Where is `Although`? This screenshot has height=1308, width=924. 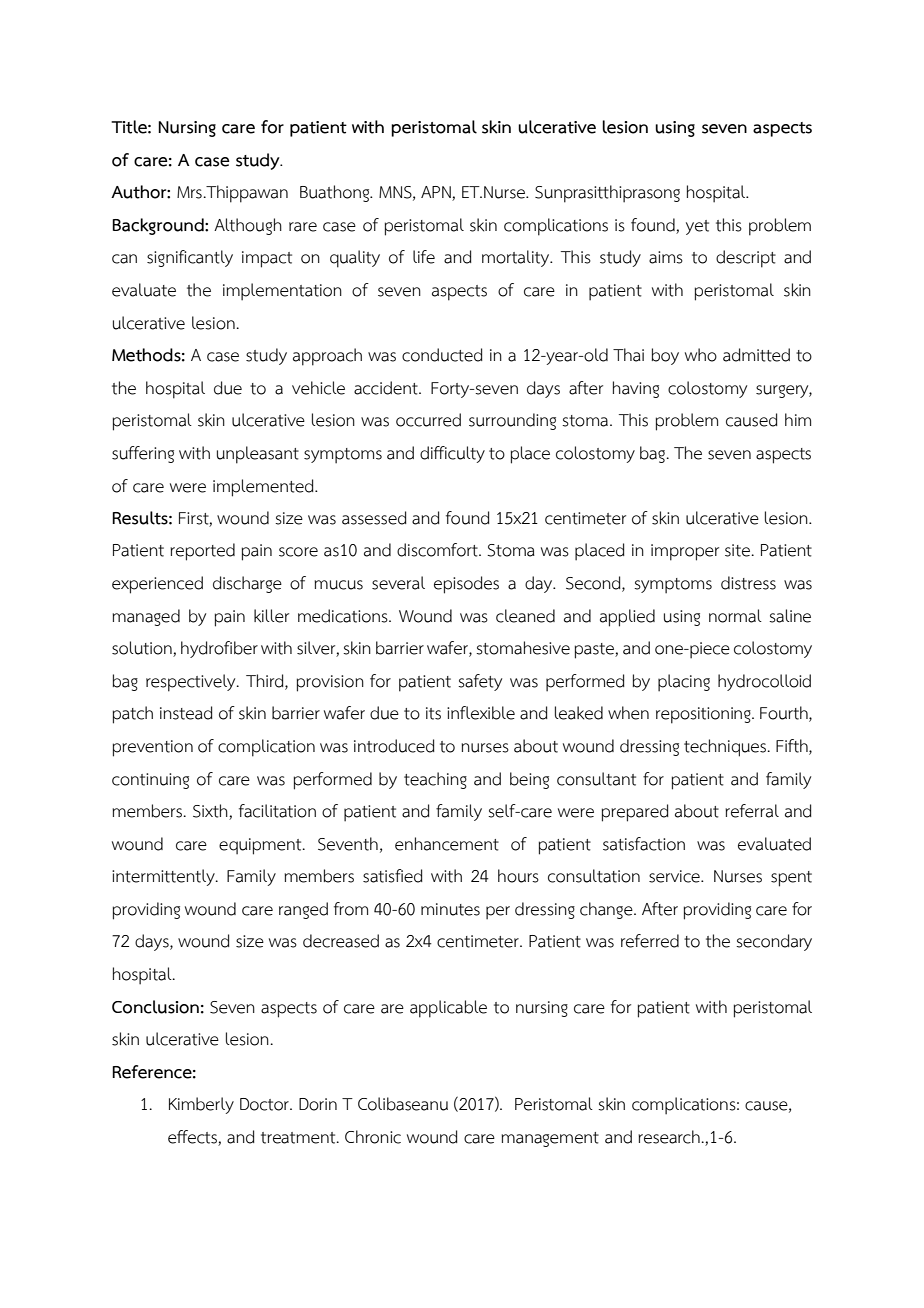 Although is located at coordinates (248, 226).
